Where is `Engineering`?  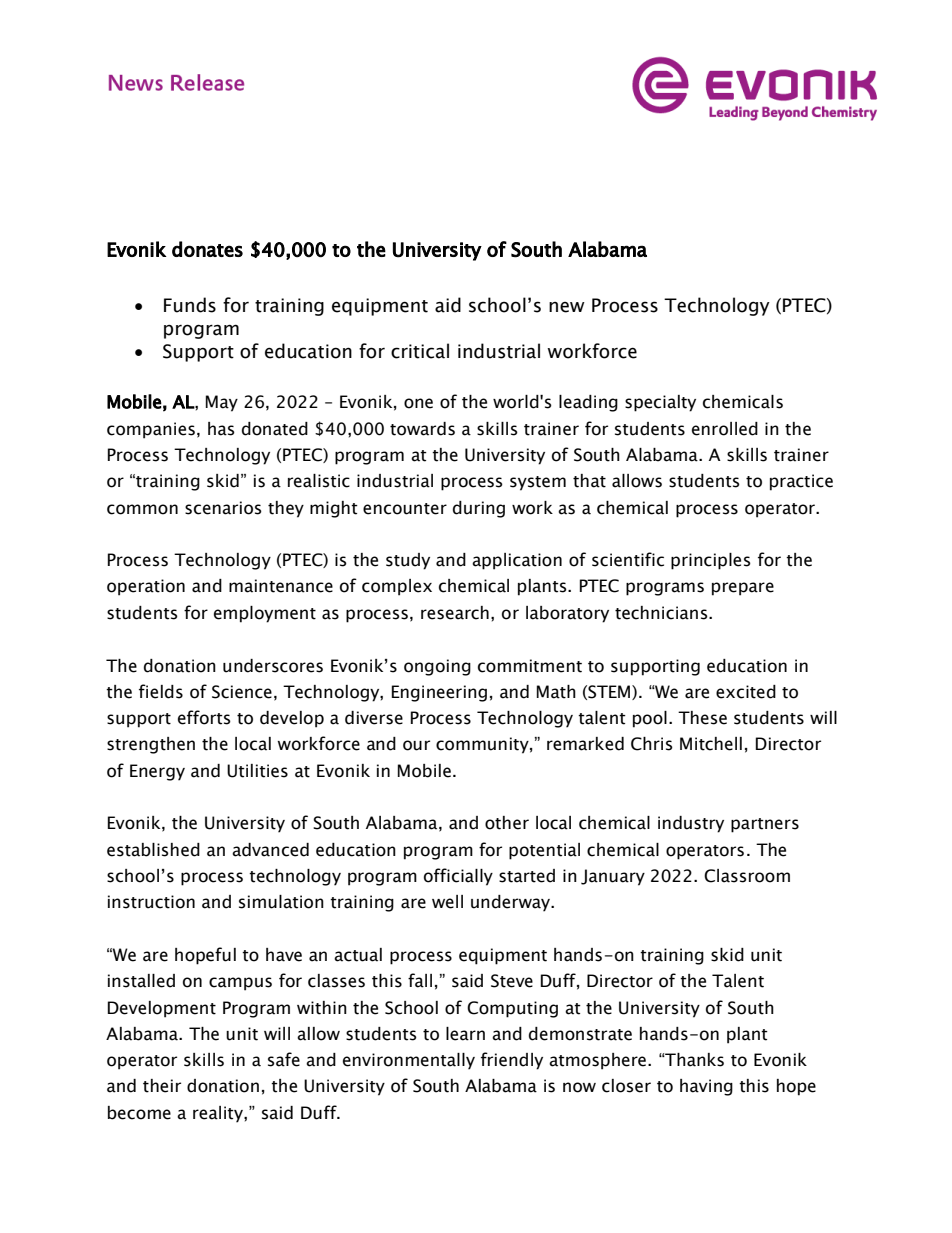 Engineering is located at coordinates (439, 693).
